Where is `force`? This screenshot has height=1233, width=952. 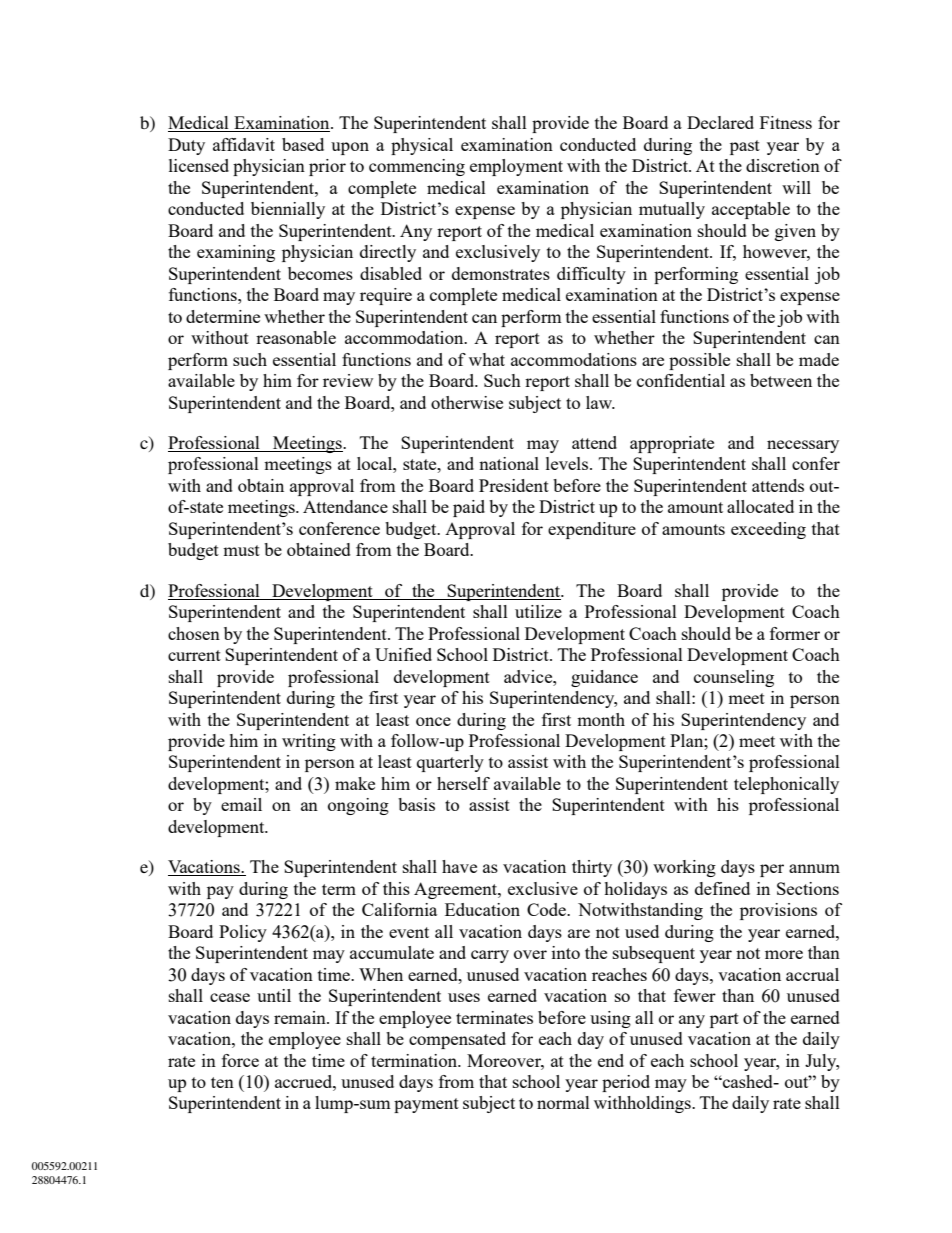
force is located at coordinates (240, 1060).
